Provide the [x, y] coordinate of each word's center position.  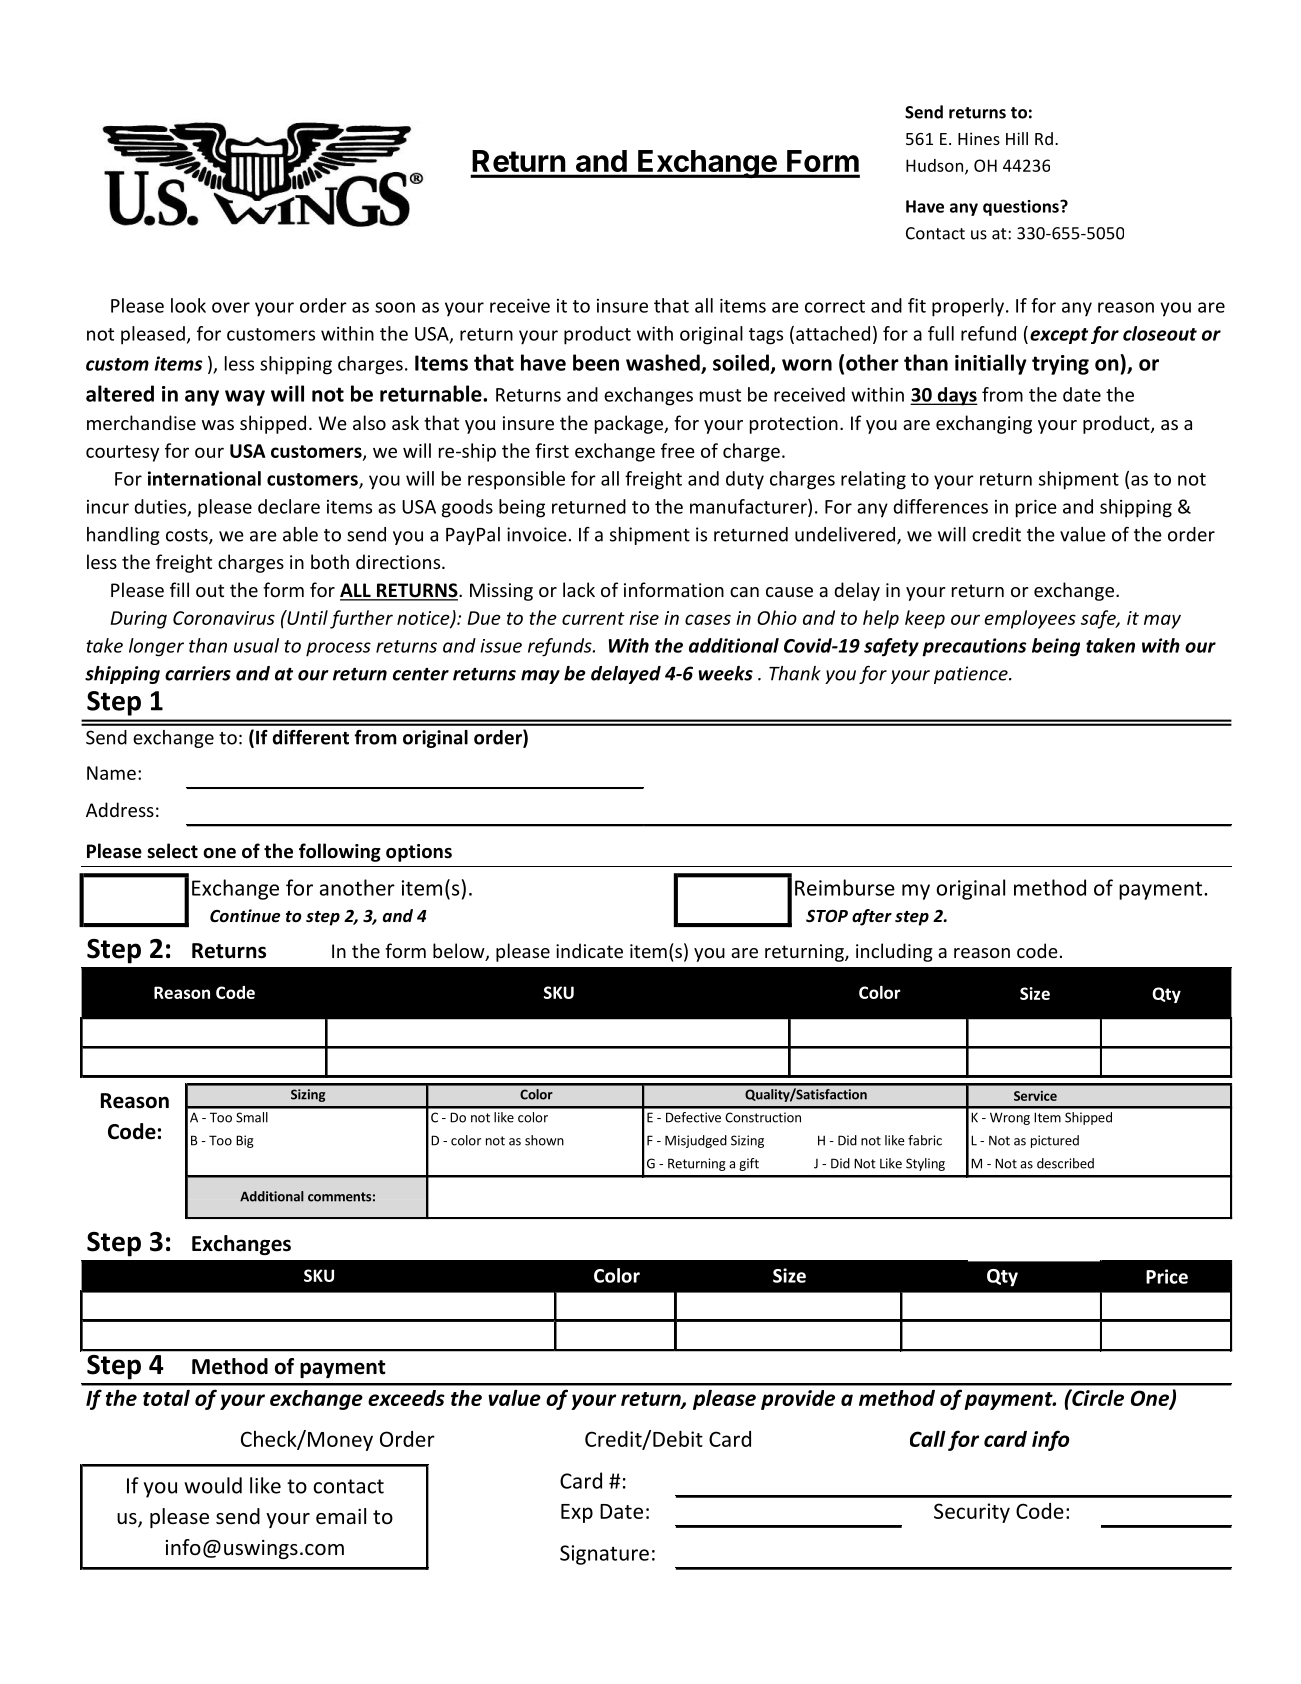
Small [252, 1117]
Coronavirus [224, 618]
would [213, 1485]
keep [925, 619]
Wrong [1010, 1118]
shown [544, 1140]
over [231, 307]
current [593, 618]
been [596, 362]
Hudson [936, 166]
